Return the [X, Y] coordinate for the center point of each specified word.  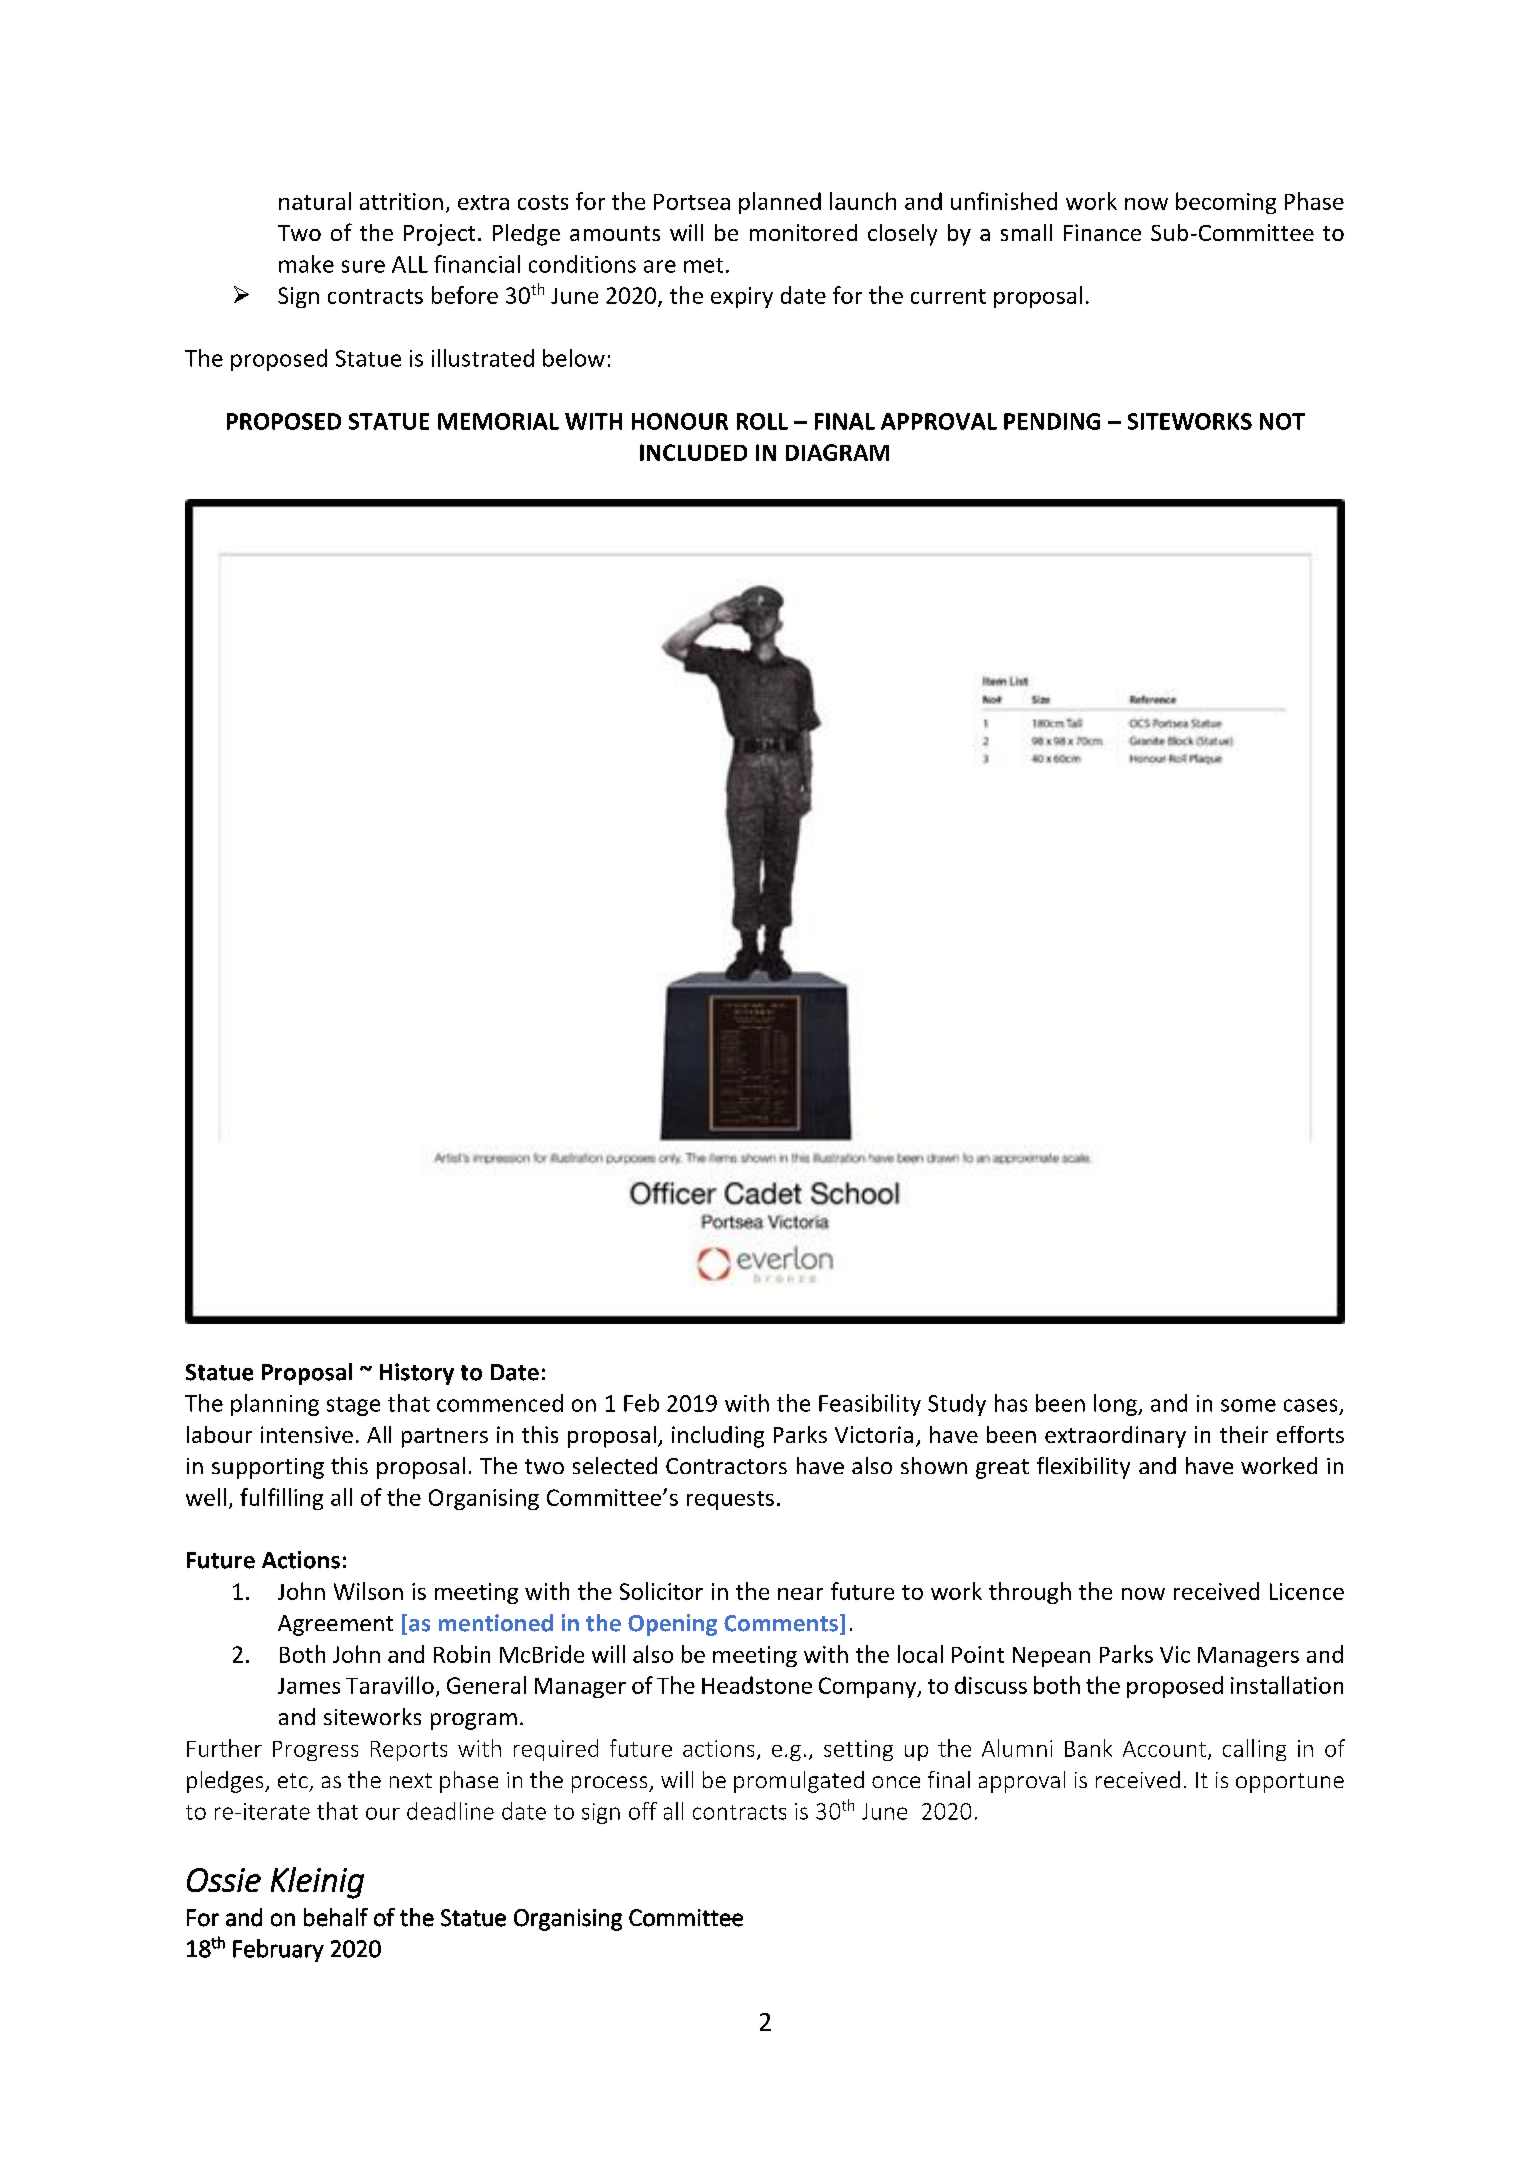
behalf [336, 1917]
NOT [1282, 421]
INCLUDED [693, 452]
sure [363, 266]
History [417, 1374]
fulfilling [281, 1499]
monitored [803, 232]
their [1244, 1434]
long [1116, 1405]
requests [730, 1500]
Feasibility [870, 1405]
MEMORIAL [498, 421]
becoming [1226, 203]
